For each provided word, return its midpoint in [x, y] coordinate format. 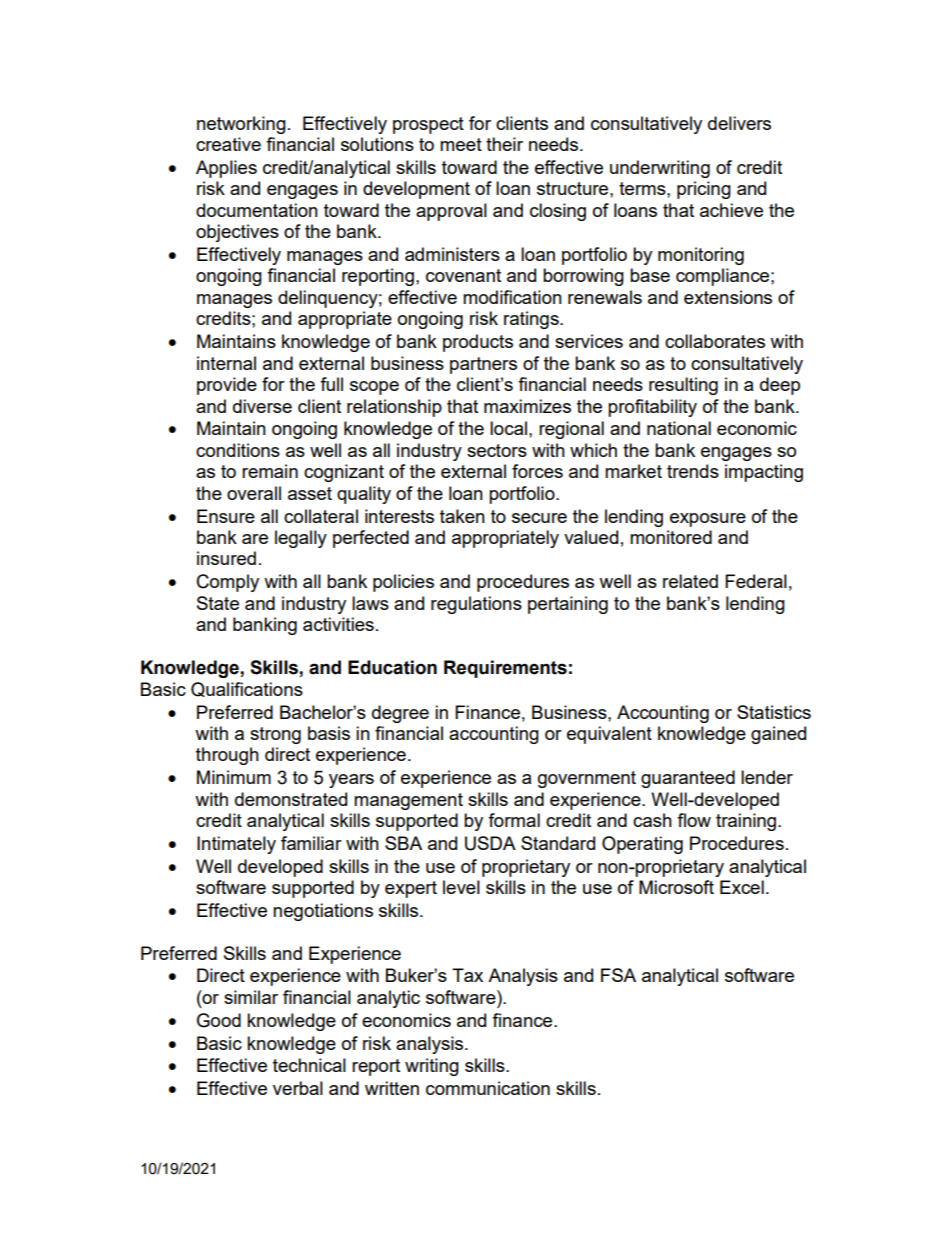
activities [338, 624]
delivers [739, 123]
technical [309, 1065]
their [504, 144]
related [690, 581]
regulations [476, 605]
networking [241, 125]
